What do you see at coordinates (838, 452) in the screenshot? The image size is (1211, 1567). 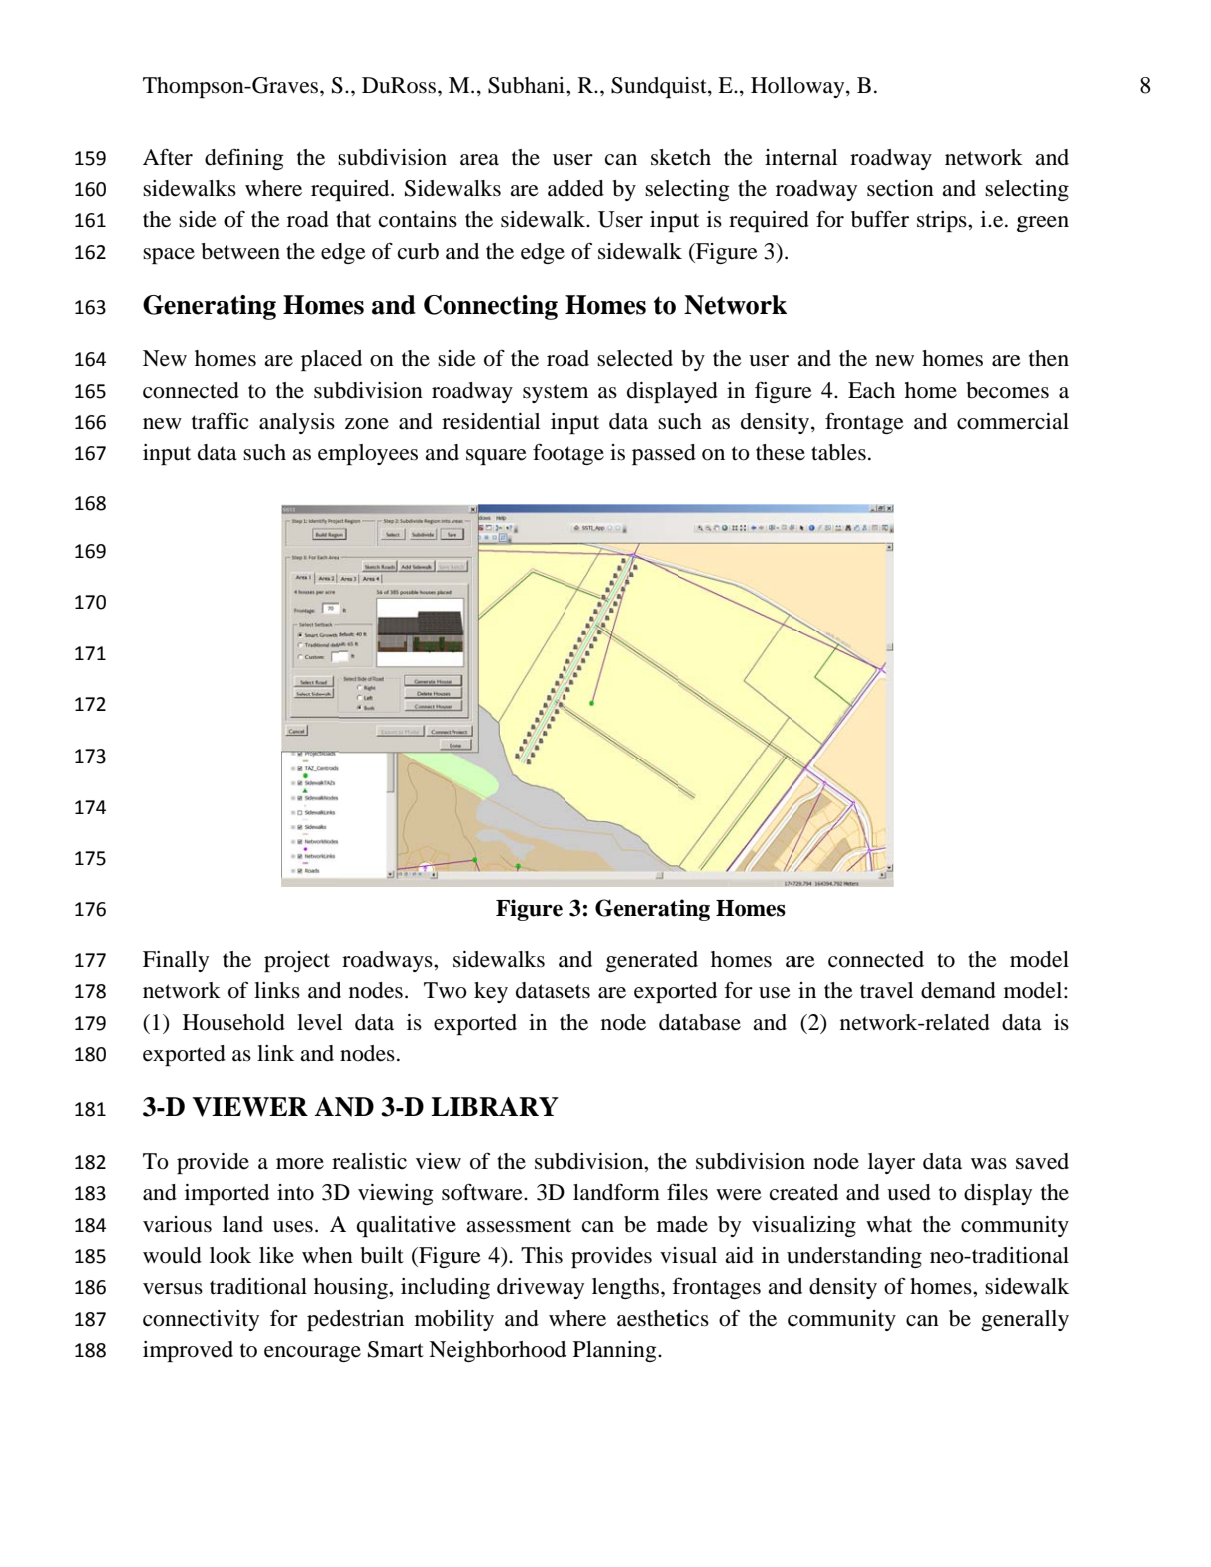 I see `tables` at bounding box center [838, 452].
